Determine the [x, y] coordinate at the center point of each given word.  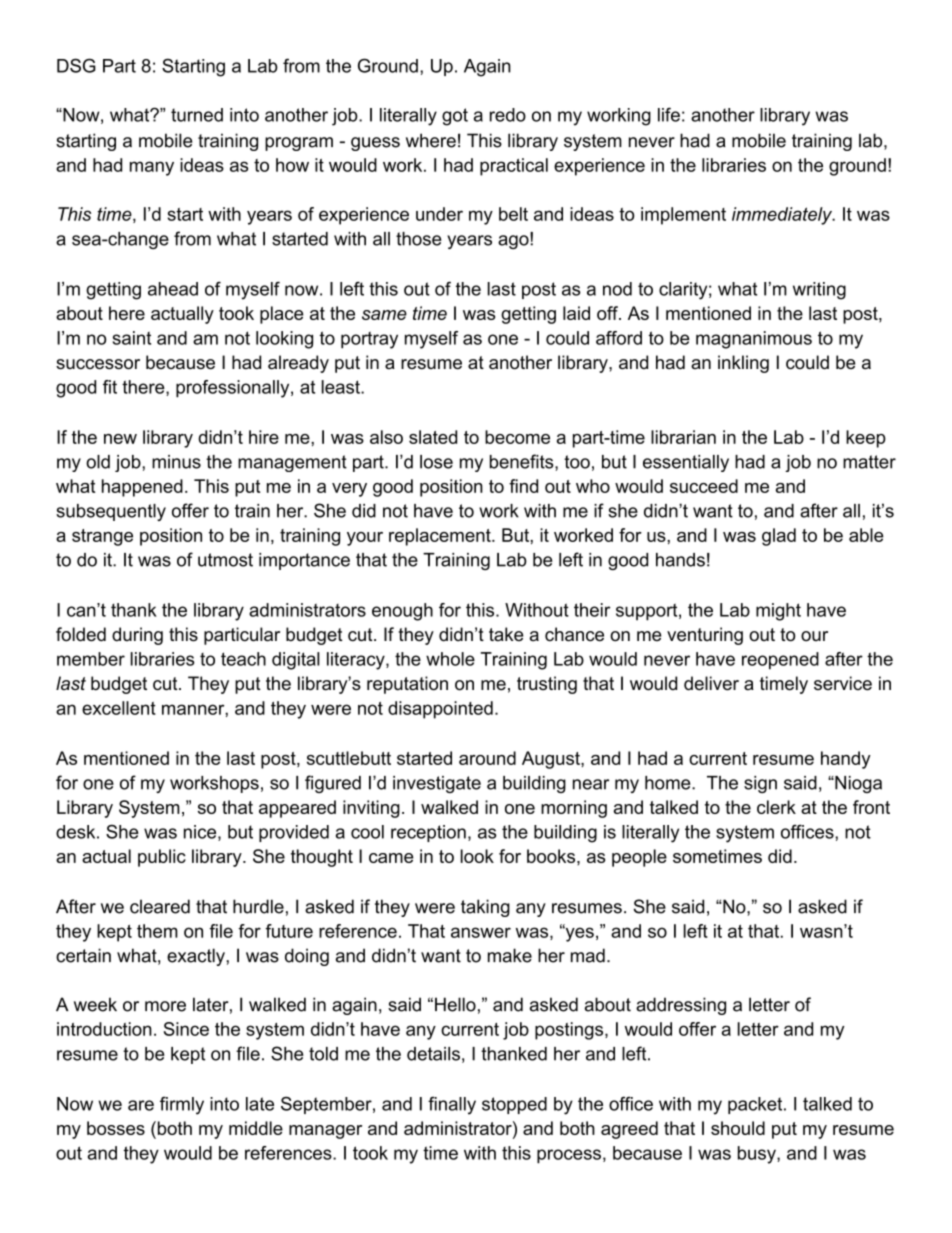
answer [481, 932]
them [157, 931]
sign [760, 784]
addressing [681, 1006]
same [384, 315]
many [152, 168]
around [487, 758]
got [455, 117]
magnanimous [754, 340]
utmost [225, 560]
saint [132, 338]
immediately [783, 216]
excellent [119, 708]
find [523, 486]
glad [779, 537]
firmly [182, 1105]
